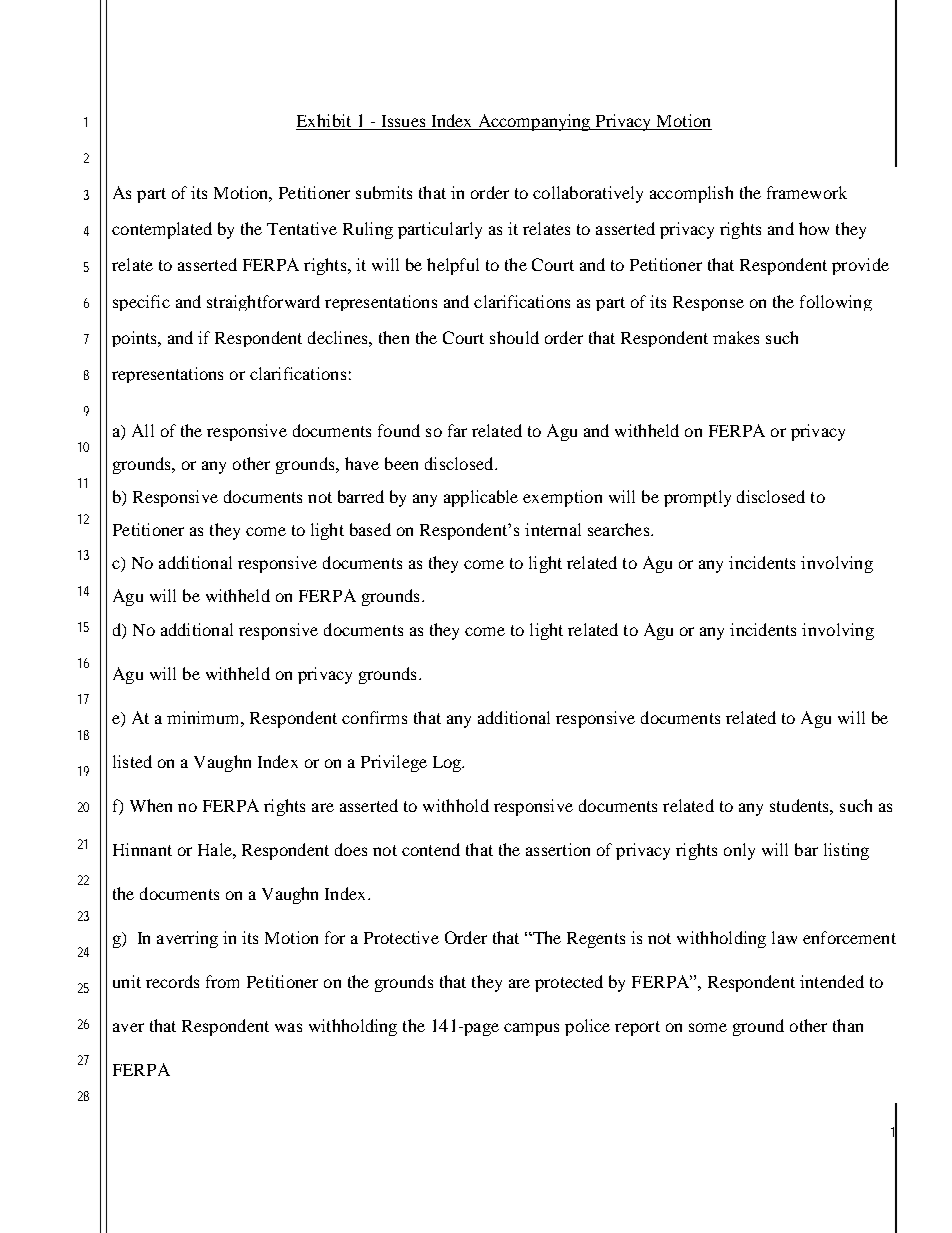  I want to click on should, so click(514, 337).
